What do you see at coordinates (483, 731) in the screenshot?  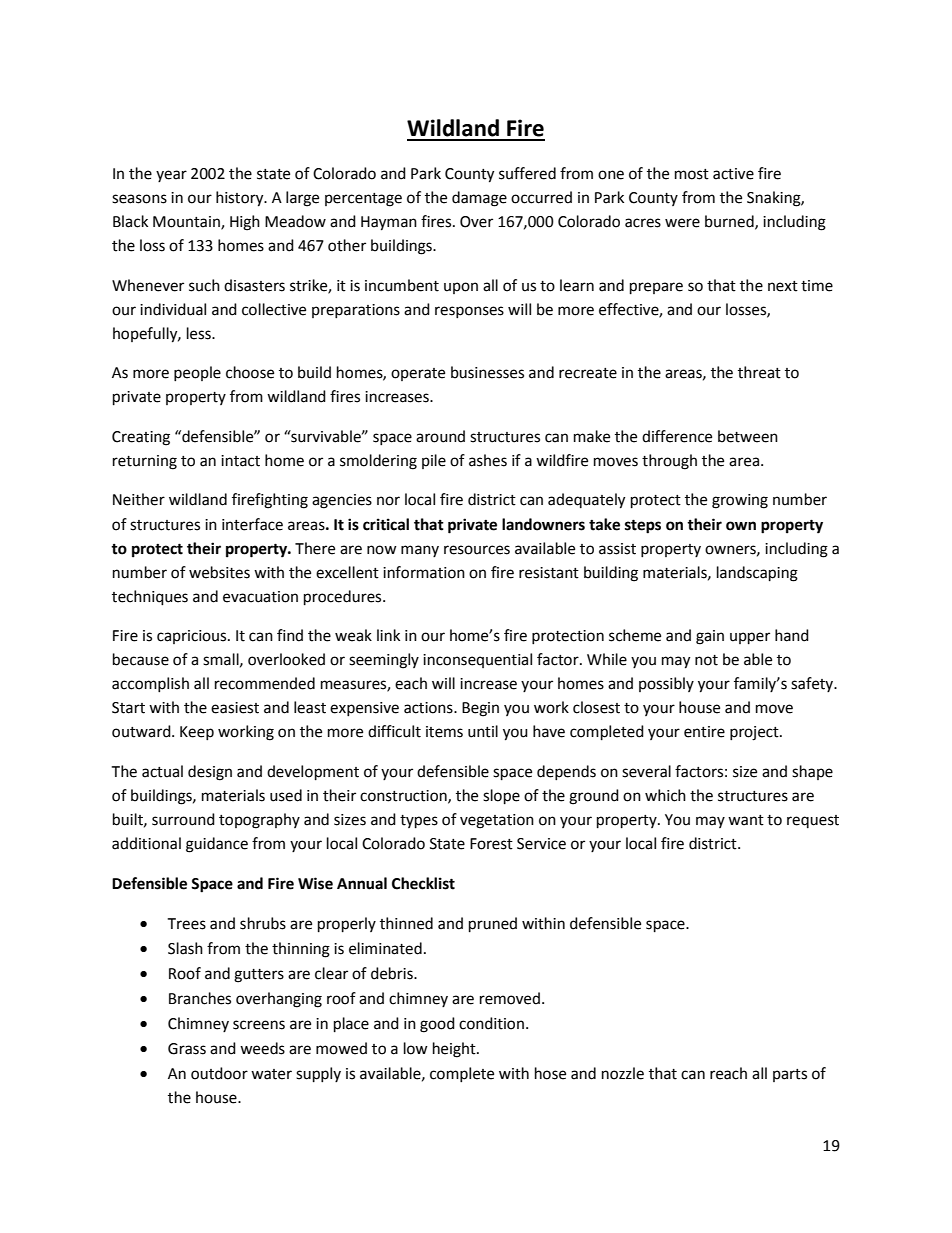 I see `until` at bounding box center [483, 731].
